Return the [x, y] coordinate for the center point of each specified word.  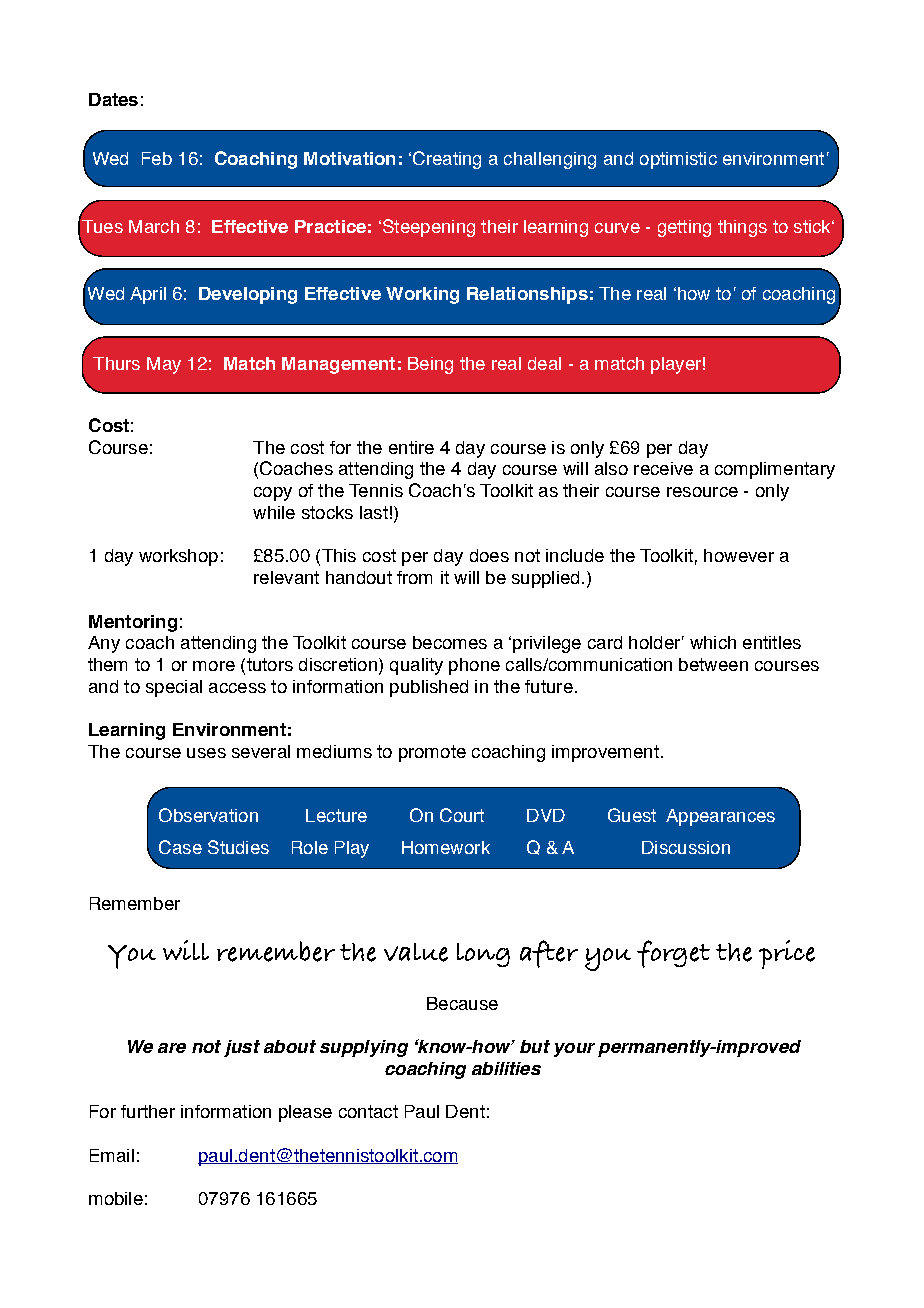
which [713, 642]
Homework [446, 847]
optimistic [678, 160]
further [148, 1111]
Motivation [349, 158]
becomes [450, 642]
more [214, 666]
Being [430, 365]
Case [180, 847]
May [164, 365]
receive [663, 468]
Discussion [686, 847]
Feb [157, 158]
